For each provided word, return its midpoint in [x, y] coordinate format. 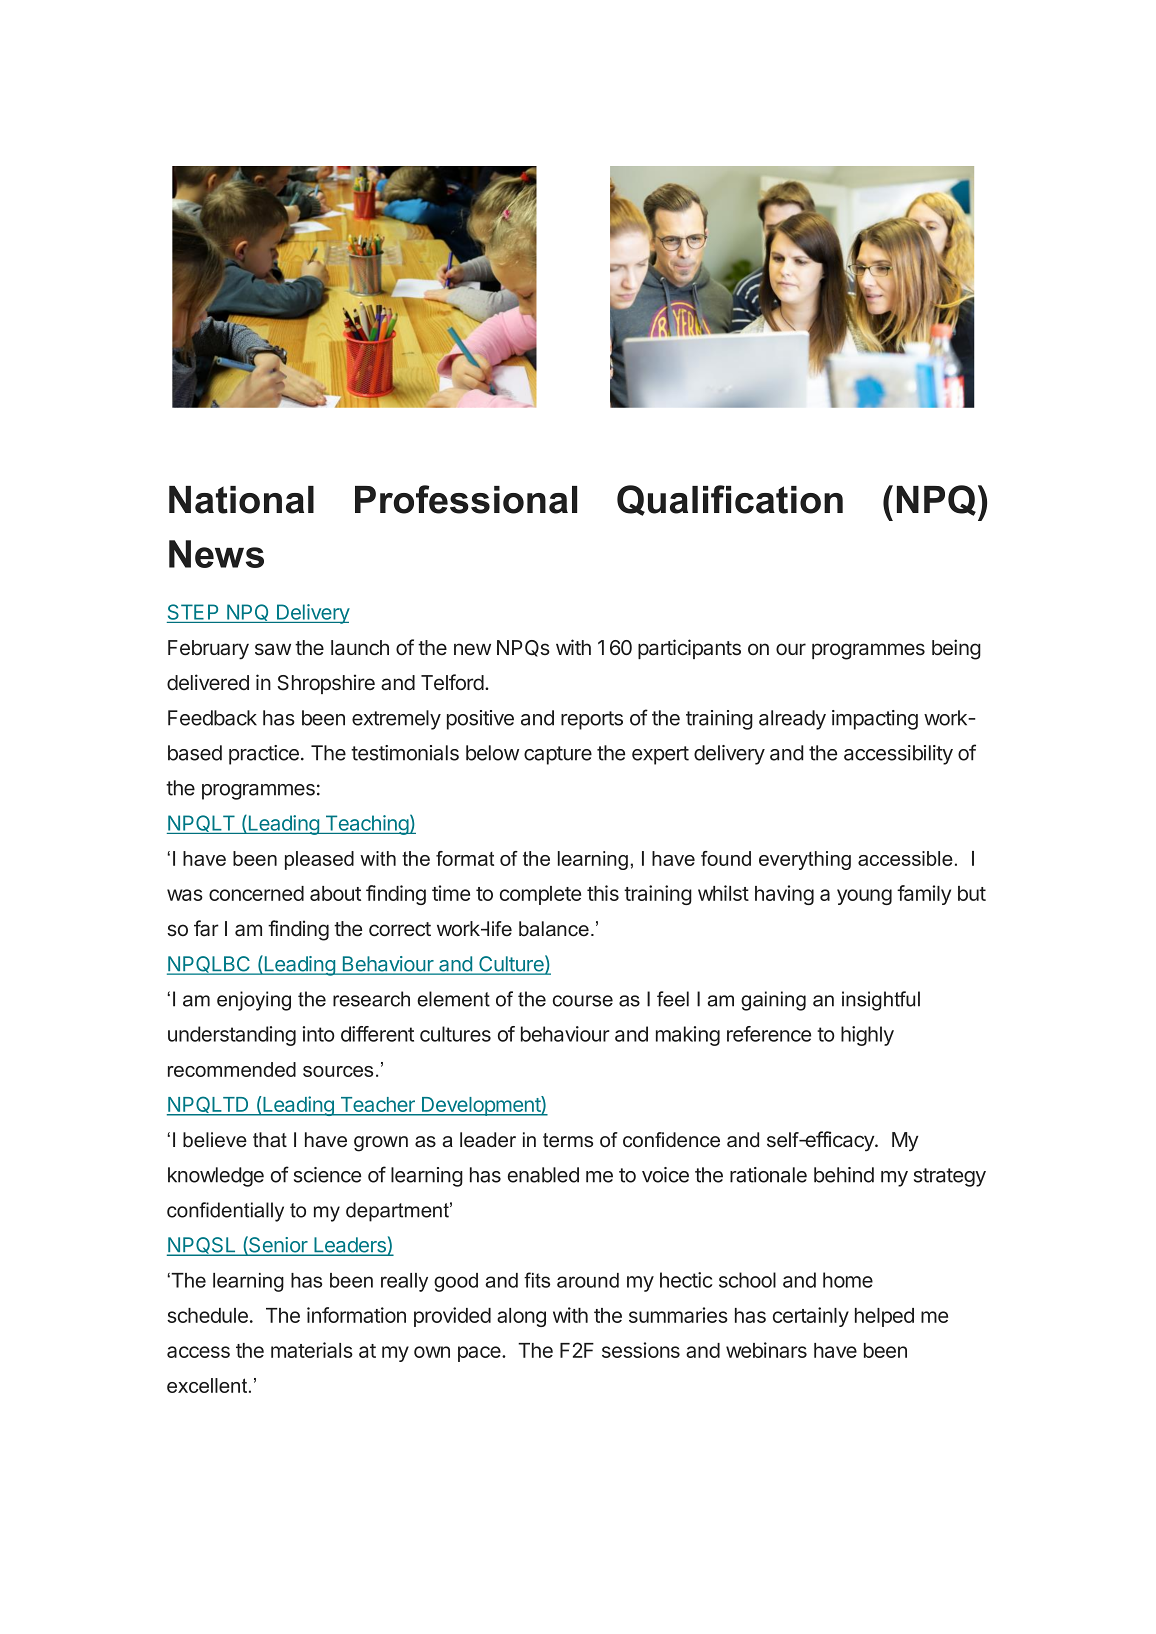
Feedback [212, 718]
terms [568, 1140]
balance [554, 929]
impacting [875, 720]
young [864, 897]
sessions [641, 1350]
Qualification [730, 500]
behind [844, 1175]
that [270, 1140]
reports [592, 720]
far [206, 928]
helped [884, 1317]
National [241, 500]
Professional [466, 499]
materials [312, 1350]
